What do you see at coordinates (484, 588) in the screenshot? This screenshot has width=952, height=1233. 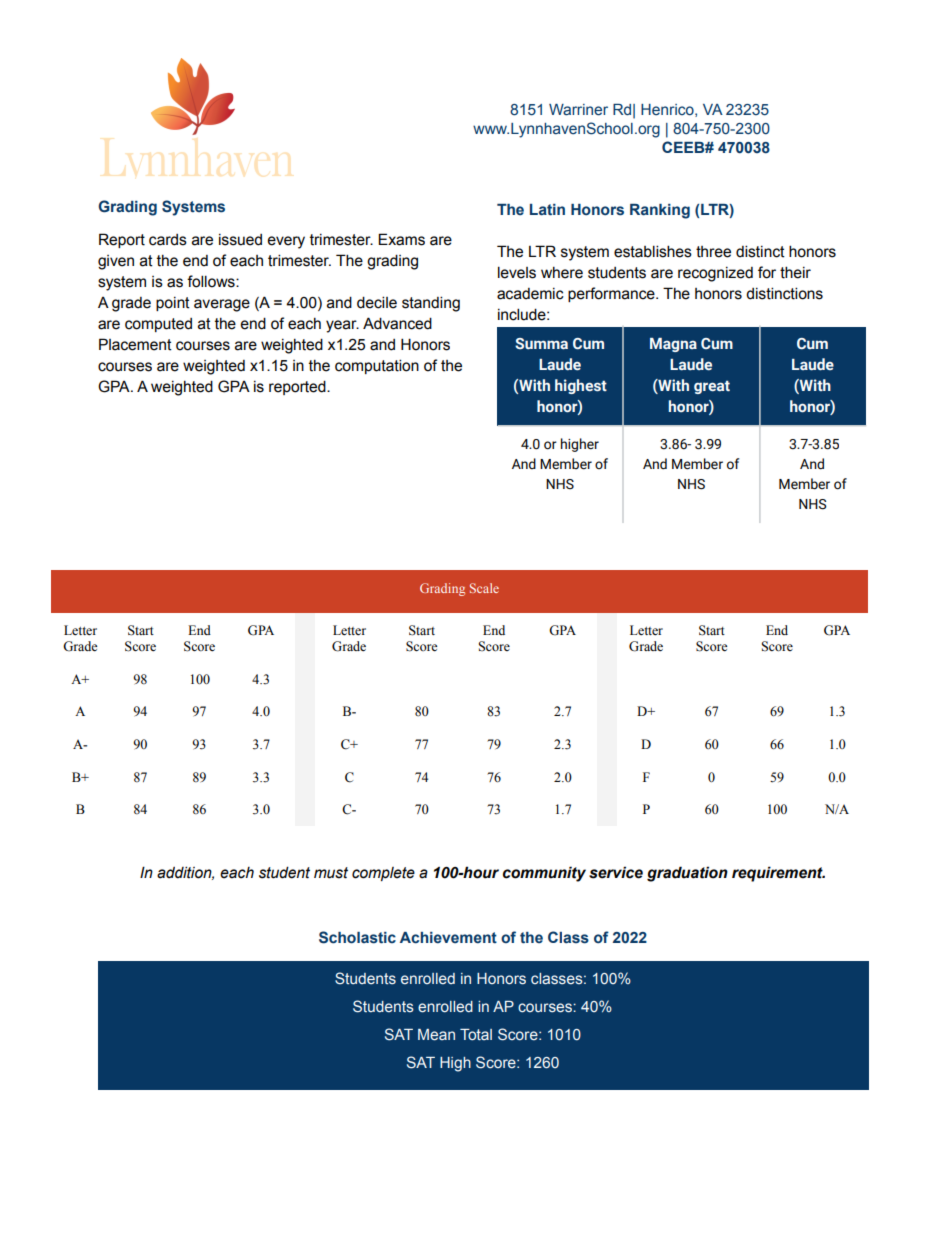 I see `Scale` at bounding box center [484, 588].
